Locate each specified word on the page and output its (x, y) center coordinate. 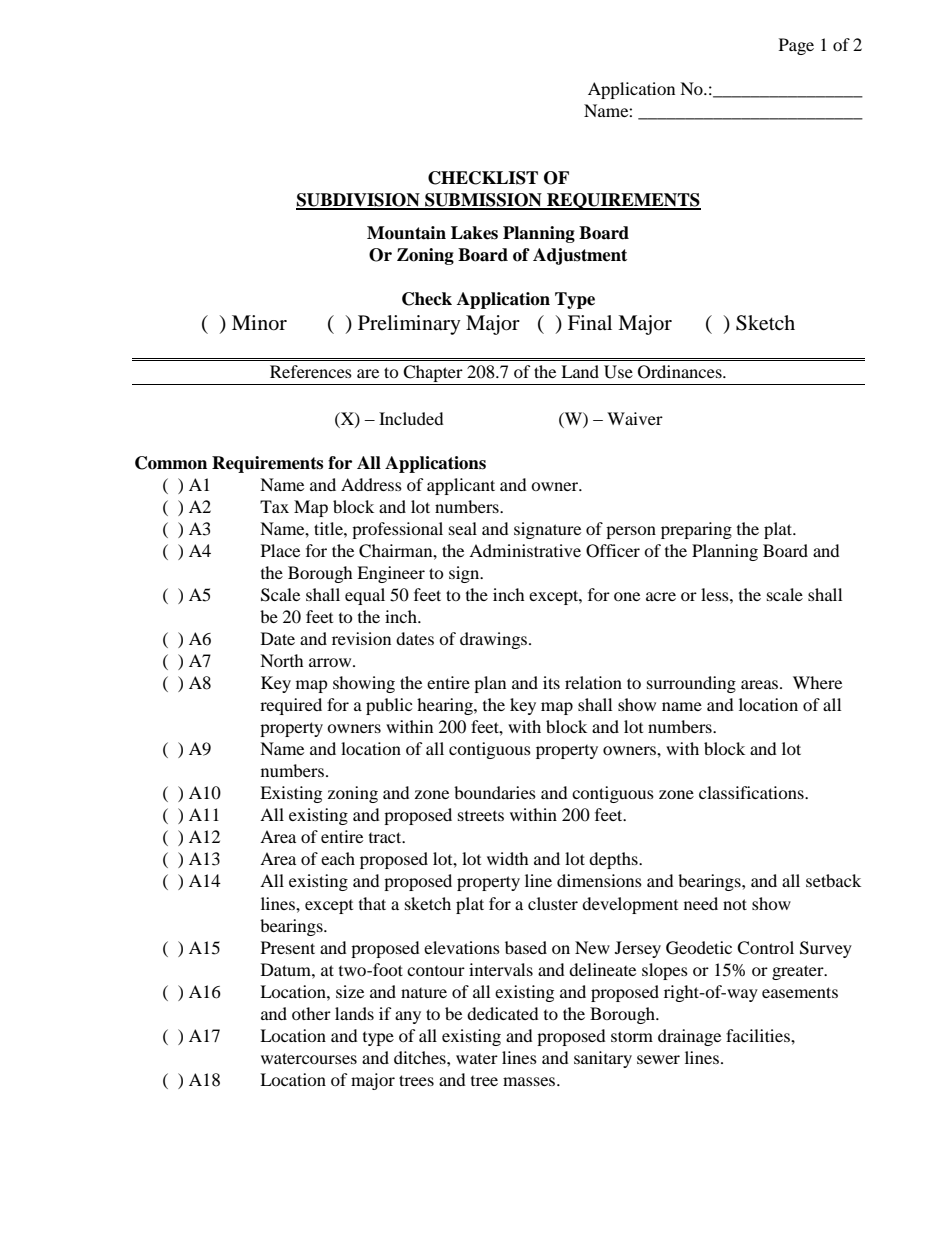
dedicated (503, 1013)
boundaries (495, 792)
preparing (696, 530)
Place (280, 550)
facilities (759, 1035)
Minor (259, 323)
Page (796, 46)
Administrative (525, 550)
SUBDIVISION (359, 201)
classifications (752, 792)
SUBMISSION (483, 201)
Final (590, 322)
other (311, 1013)
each (338, 858)
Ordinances (681, 372)
